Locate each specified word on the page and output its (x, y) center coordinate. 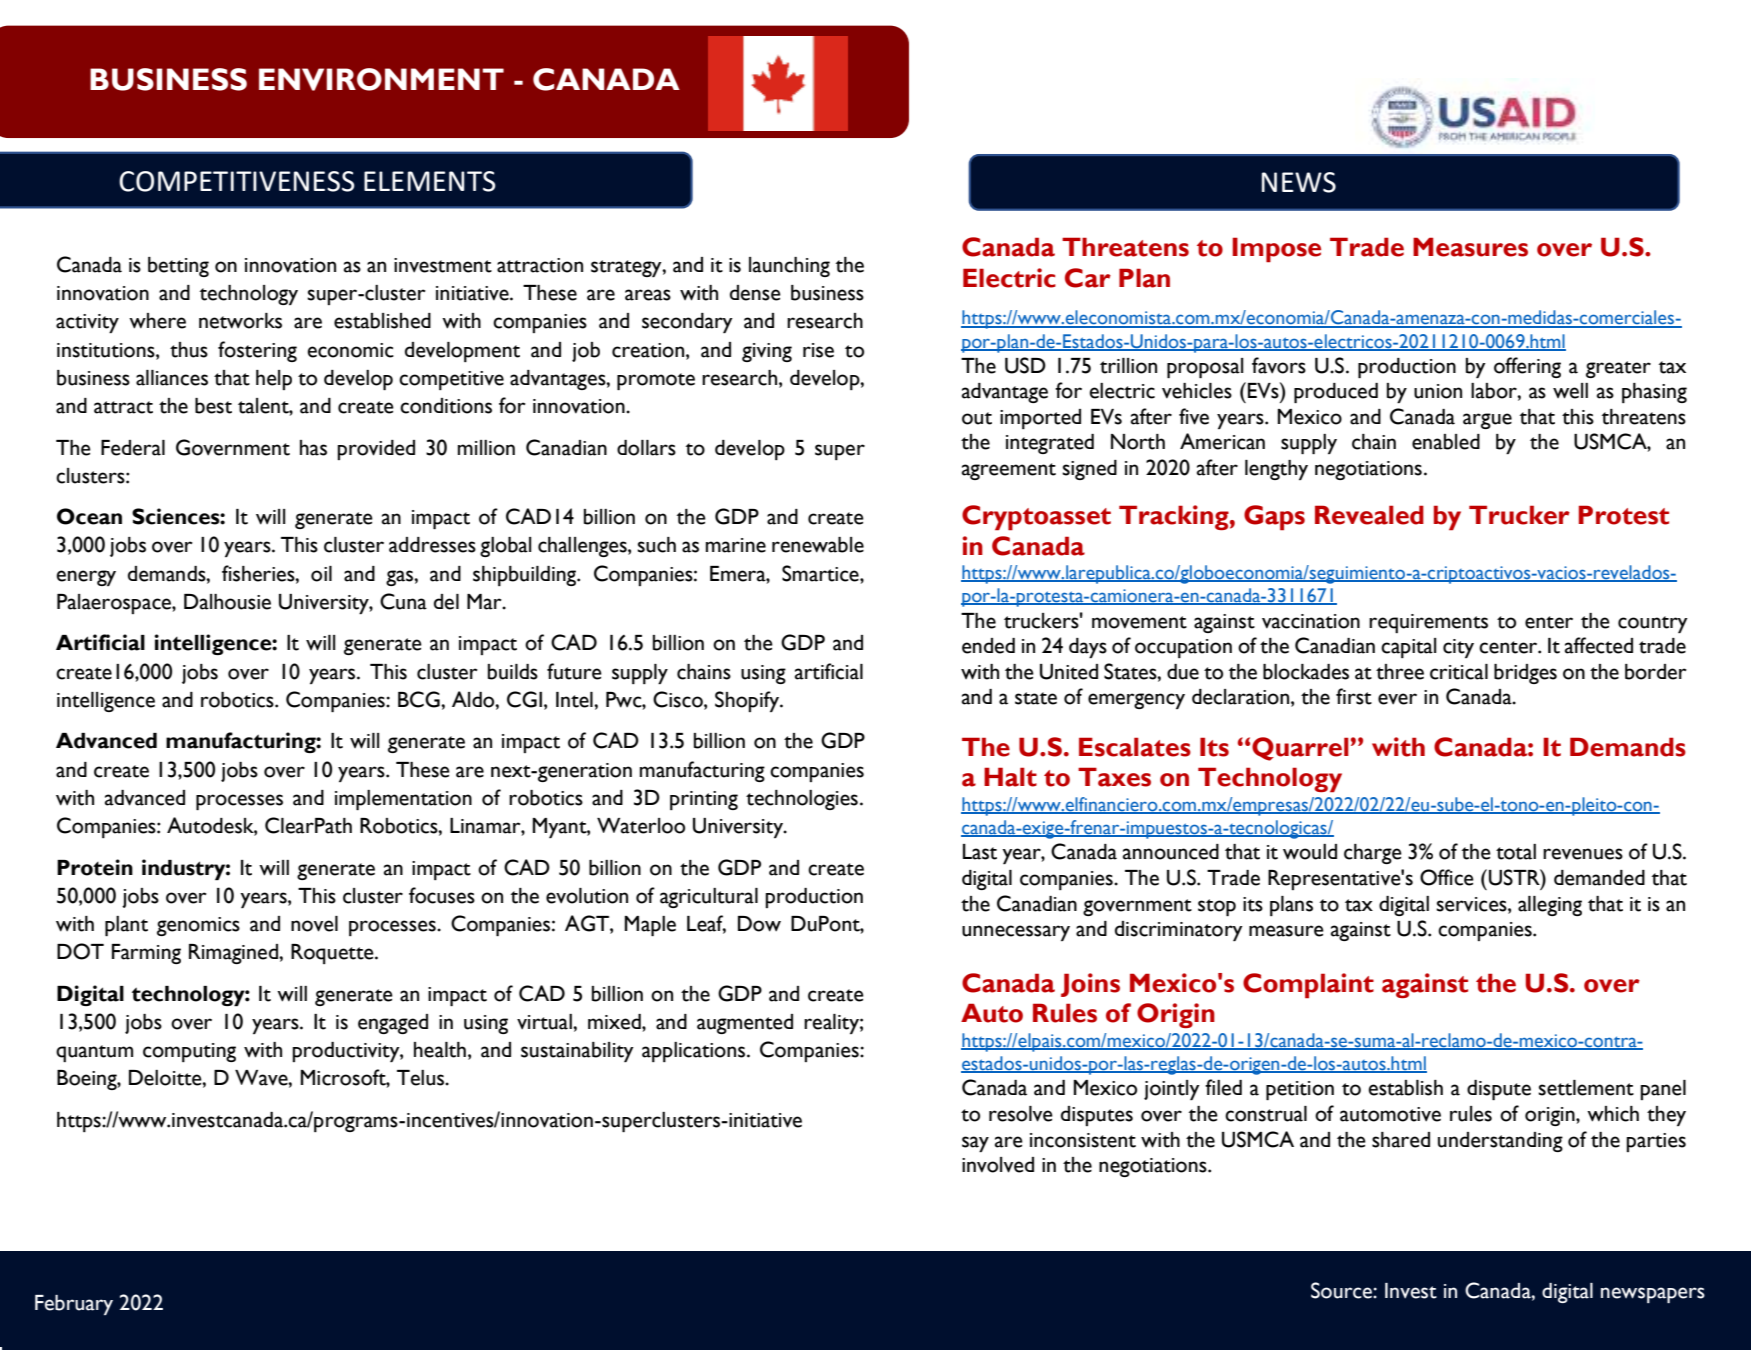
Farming (146, 954)
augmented (745, 1024)
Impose (1276, 249)
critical (1459, 672)
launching (789, 267)
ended (988, 646)
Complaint (1308, 985)
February (74, 1305)
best (213, 406)
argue (1487, 421)
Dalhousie (227, 602)
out (977, 418)
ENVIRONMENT (381, 79)
